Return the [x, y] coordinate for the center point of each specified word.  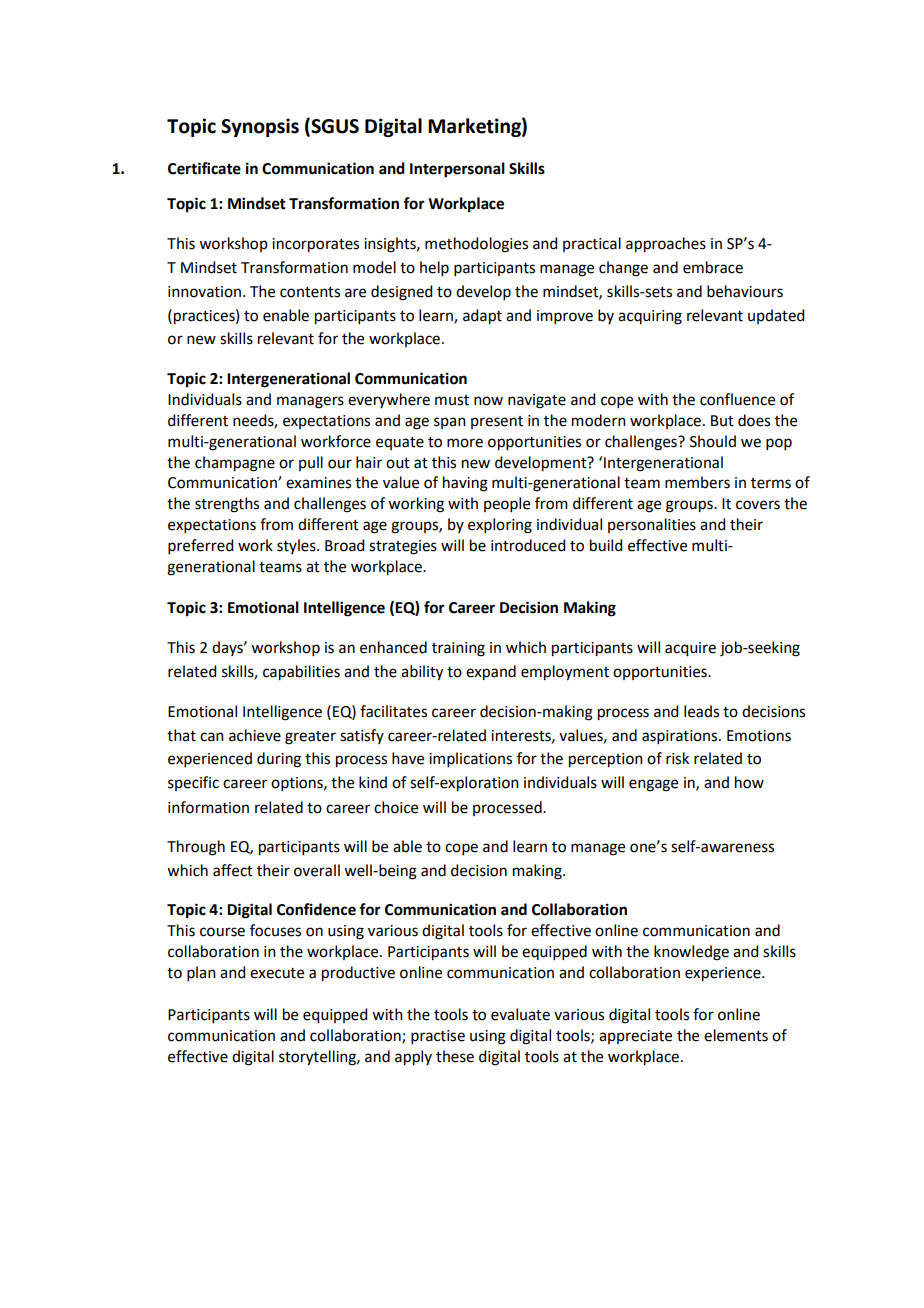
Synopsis [260, 127]
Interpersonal [457, 170]
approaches [666, 245]
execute [277, 973]
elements [736, 1035]
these [455, 1056]
